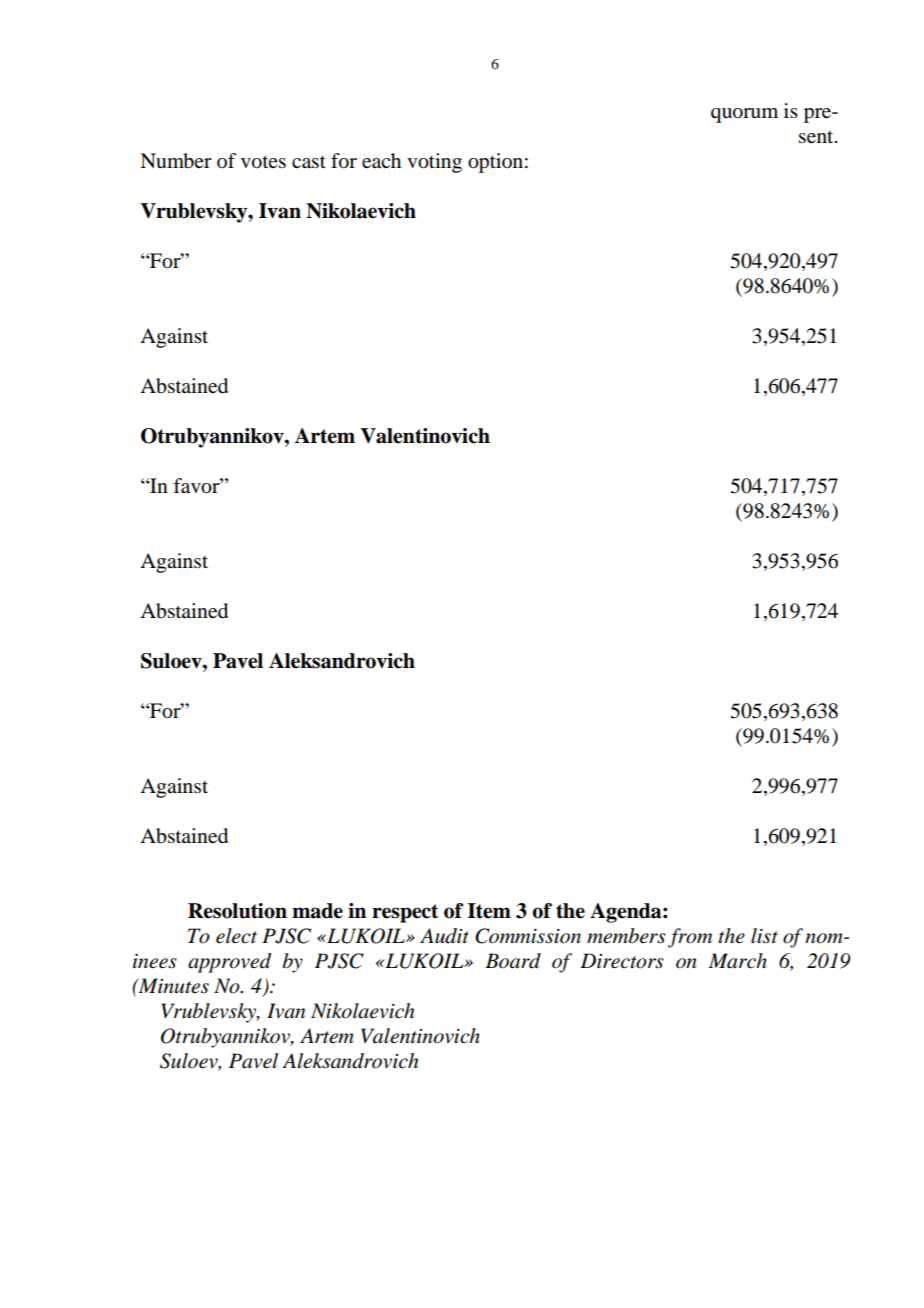 The height and width of the screenshot is (1308, 924). I want to click on voting, so click(434, 163).
